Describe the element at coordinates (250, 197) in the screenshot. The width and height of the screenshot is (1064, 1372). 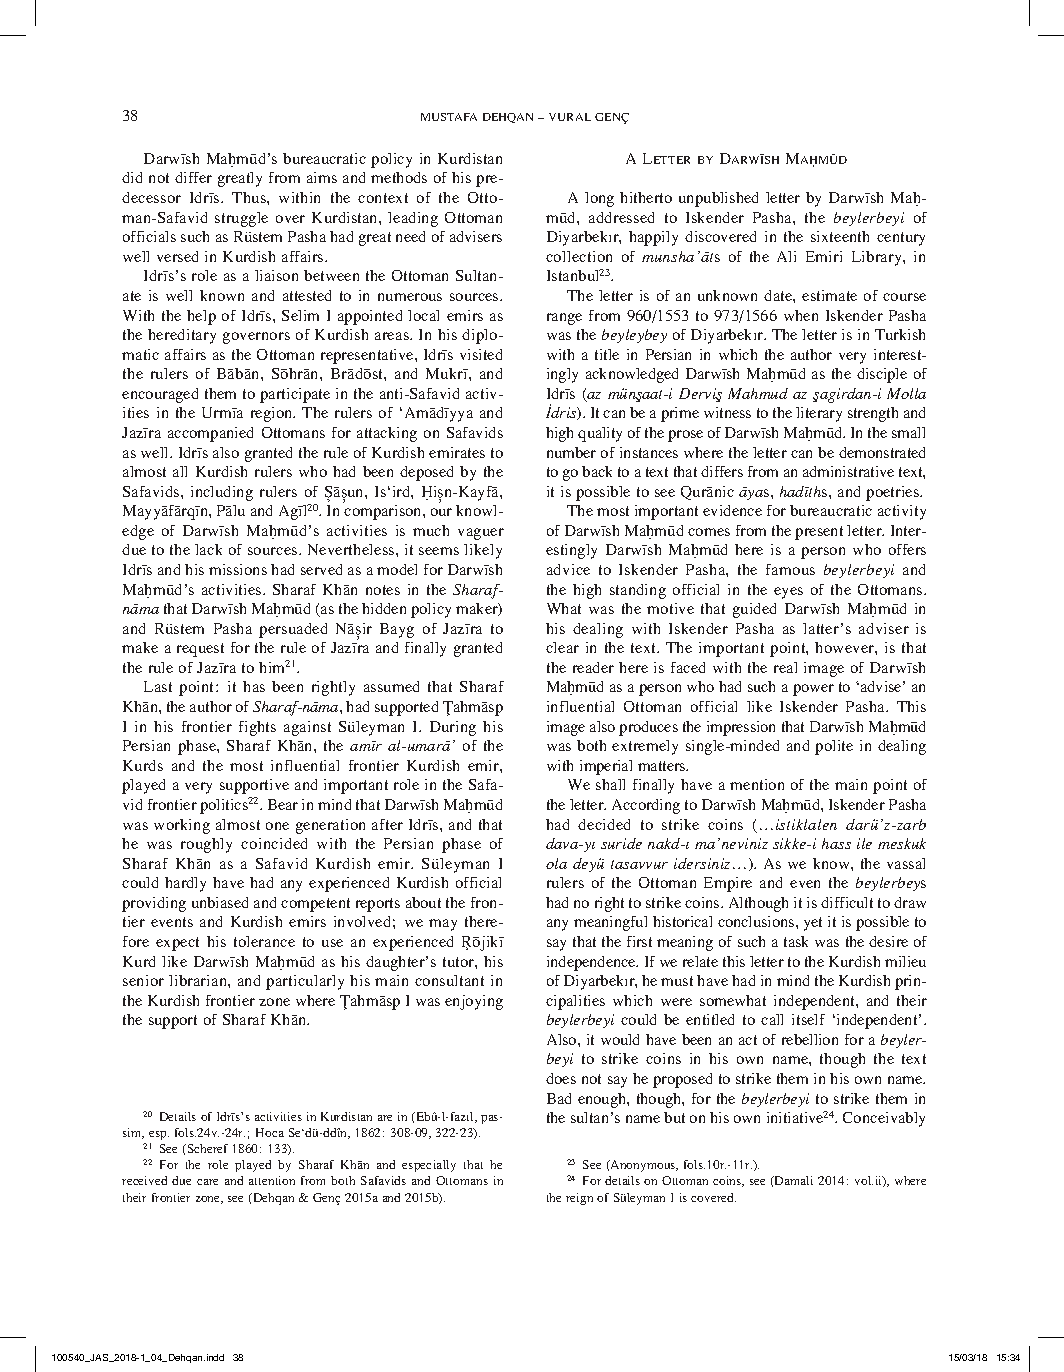
I see `Thus` at that location.
